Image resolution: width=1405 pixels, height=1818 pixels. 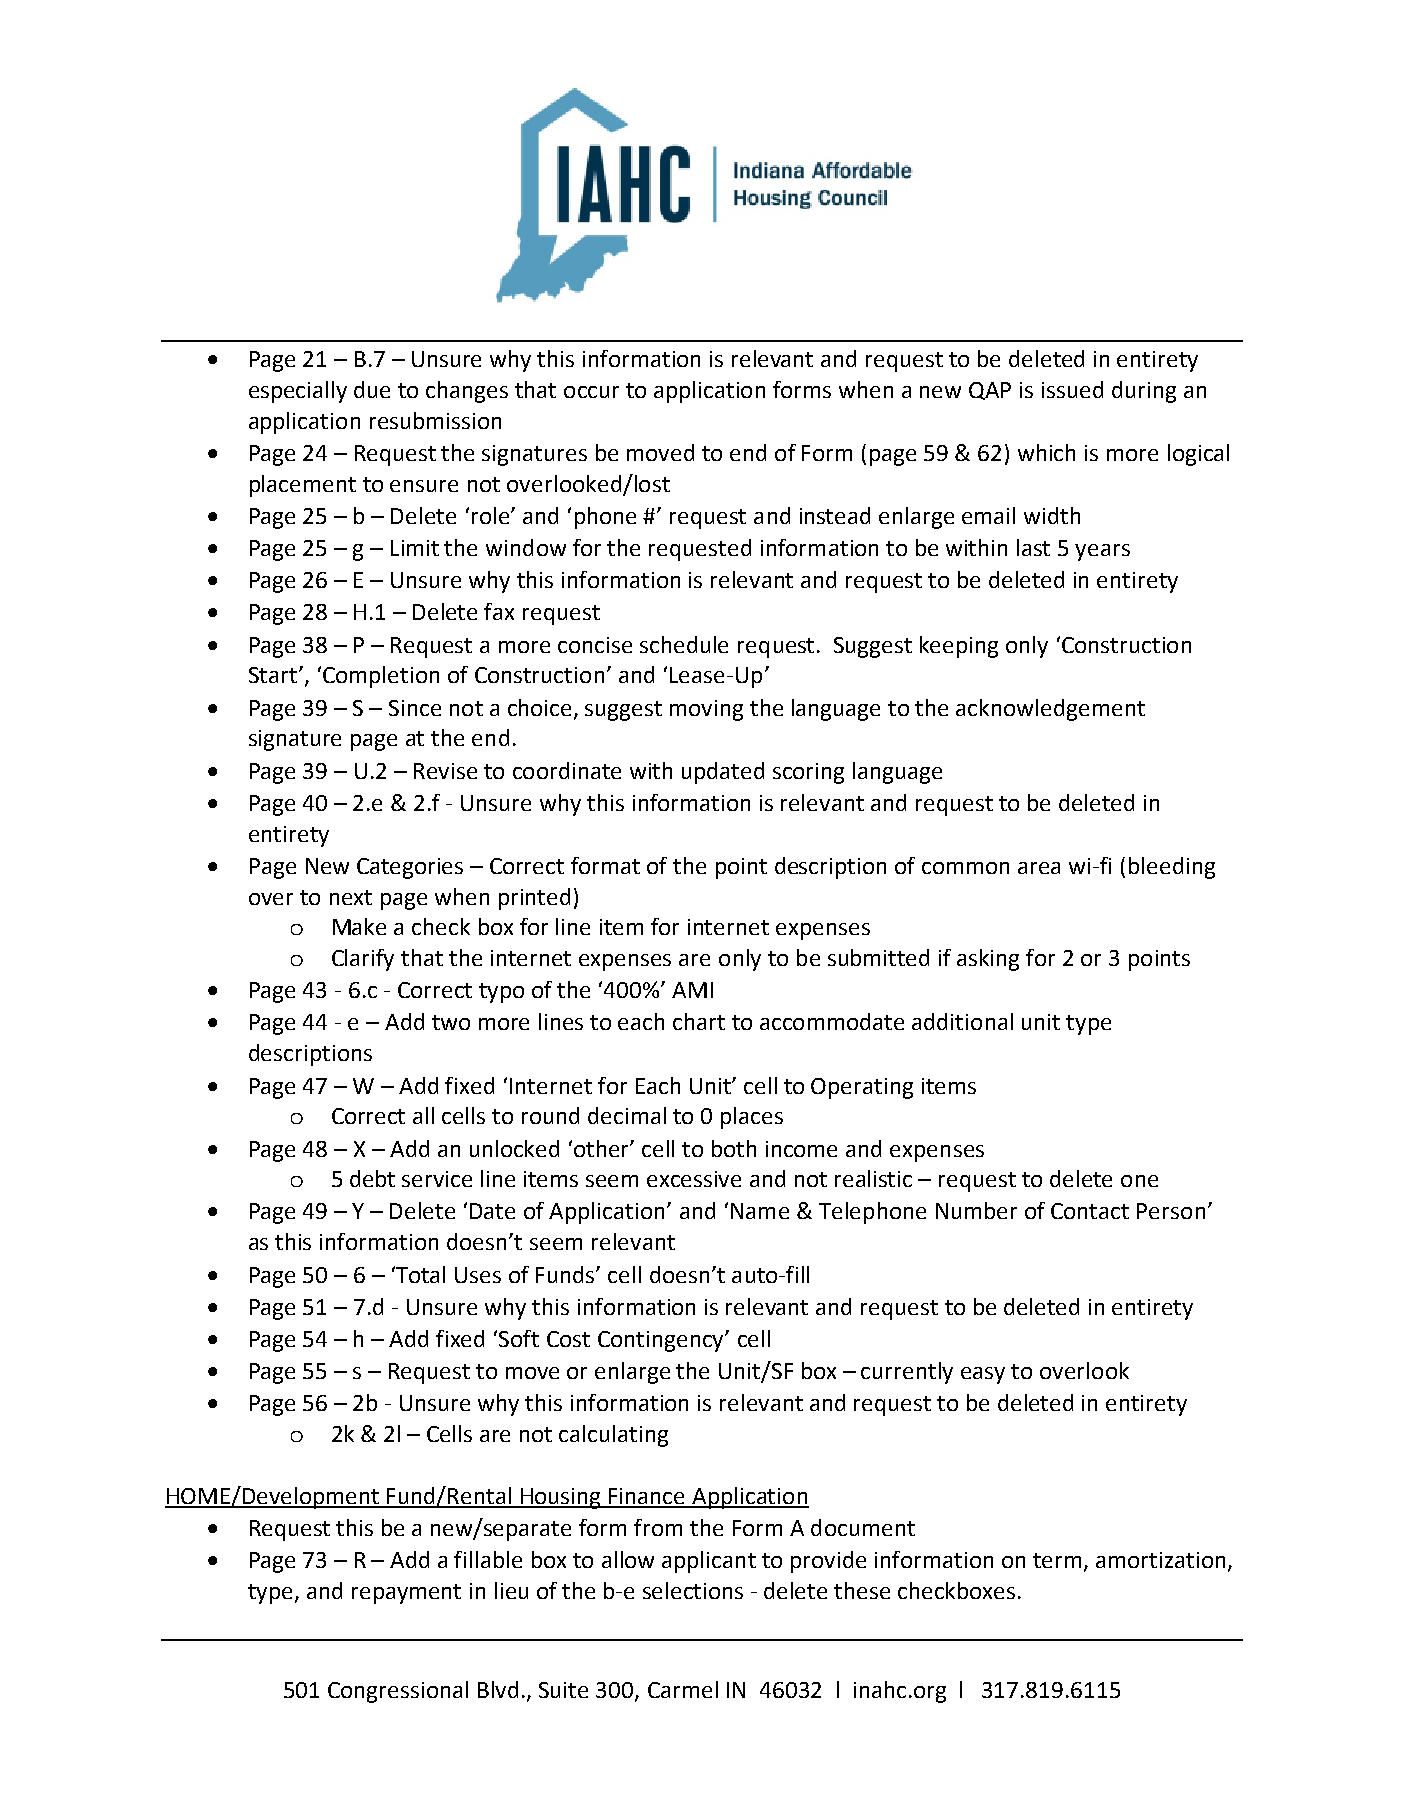 I want to click on chart, so click(x=699, y=1021).
